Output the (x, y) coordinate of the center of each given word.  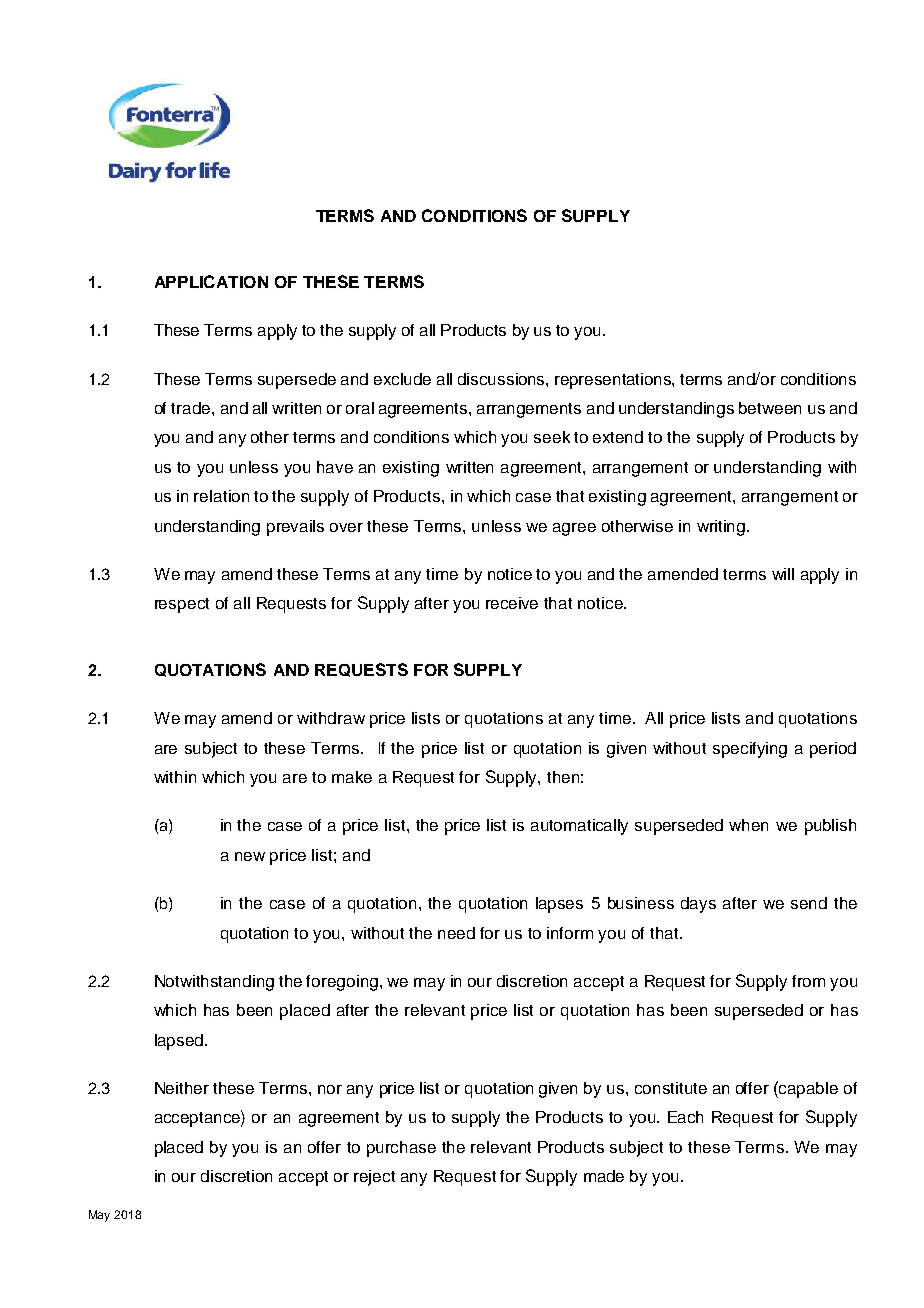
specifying (750, 750)
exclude (402, 379)
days (698, 905)
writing (722, 528)
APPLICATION (211, 281)
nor (330, 1089)
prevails (295, 528)
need (456, 933)
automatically (579, 827)
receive (512, 603)
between (770, 408)
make (352, 777)
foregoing (342, 983)
